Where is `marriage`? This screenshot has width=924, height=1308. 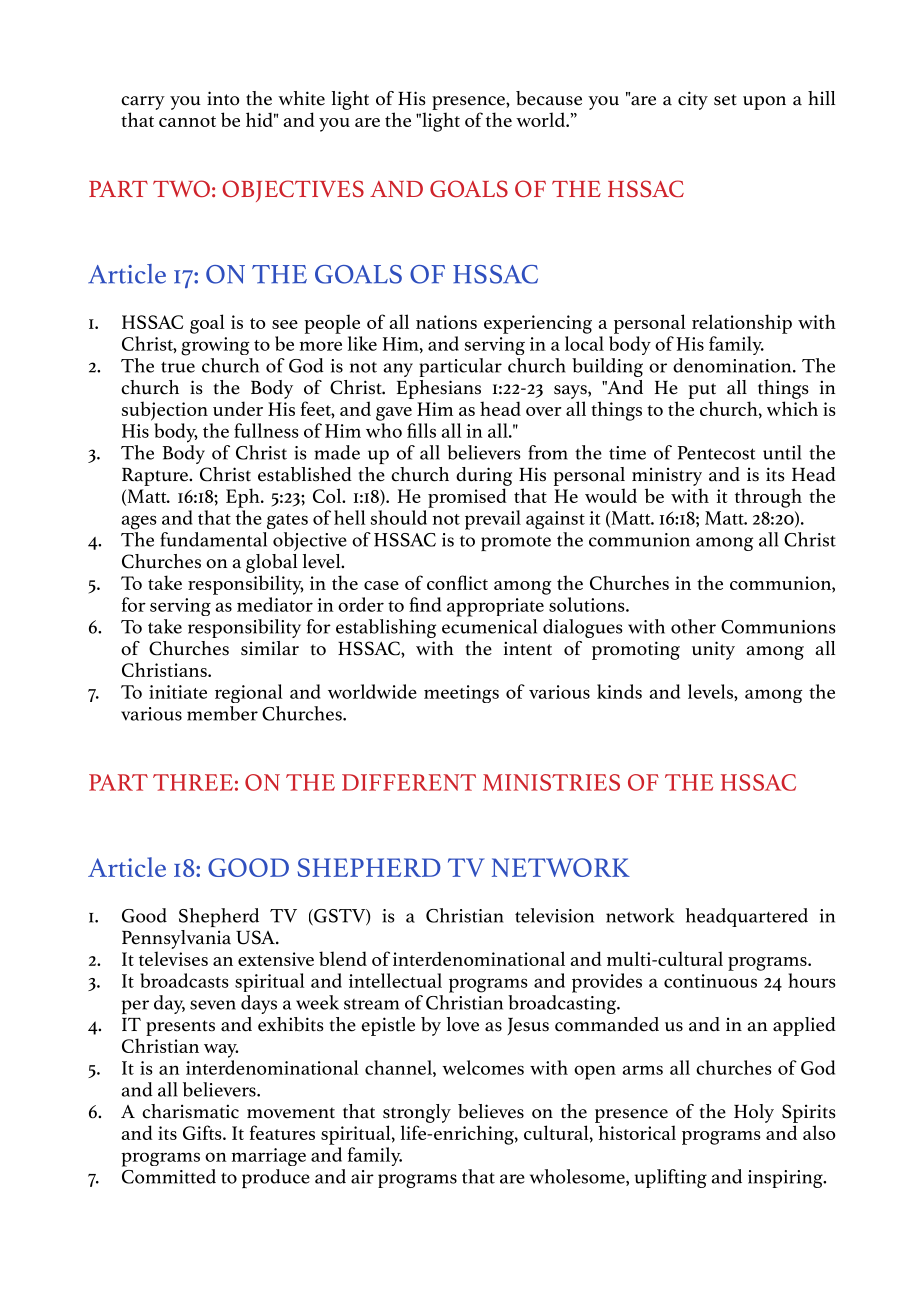
marriage is located at coordinates (269, 1157).
